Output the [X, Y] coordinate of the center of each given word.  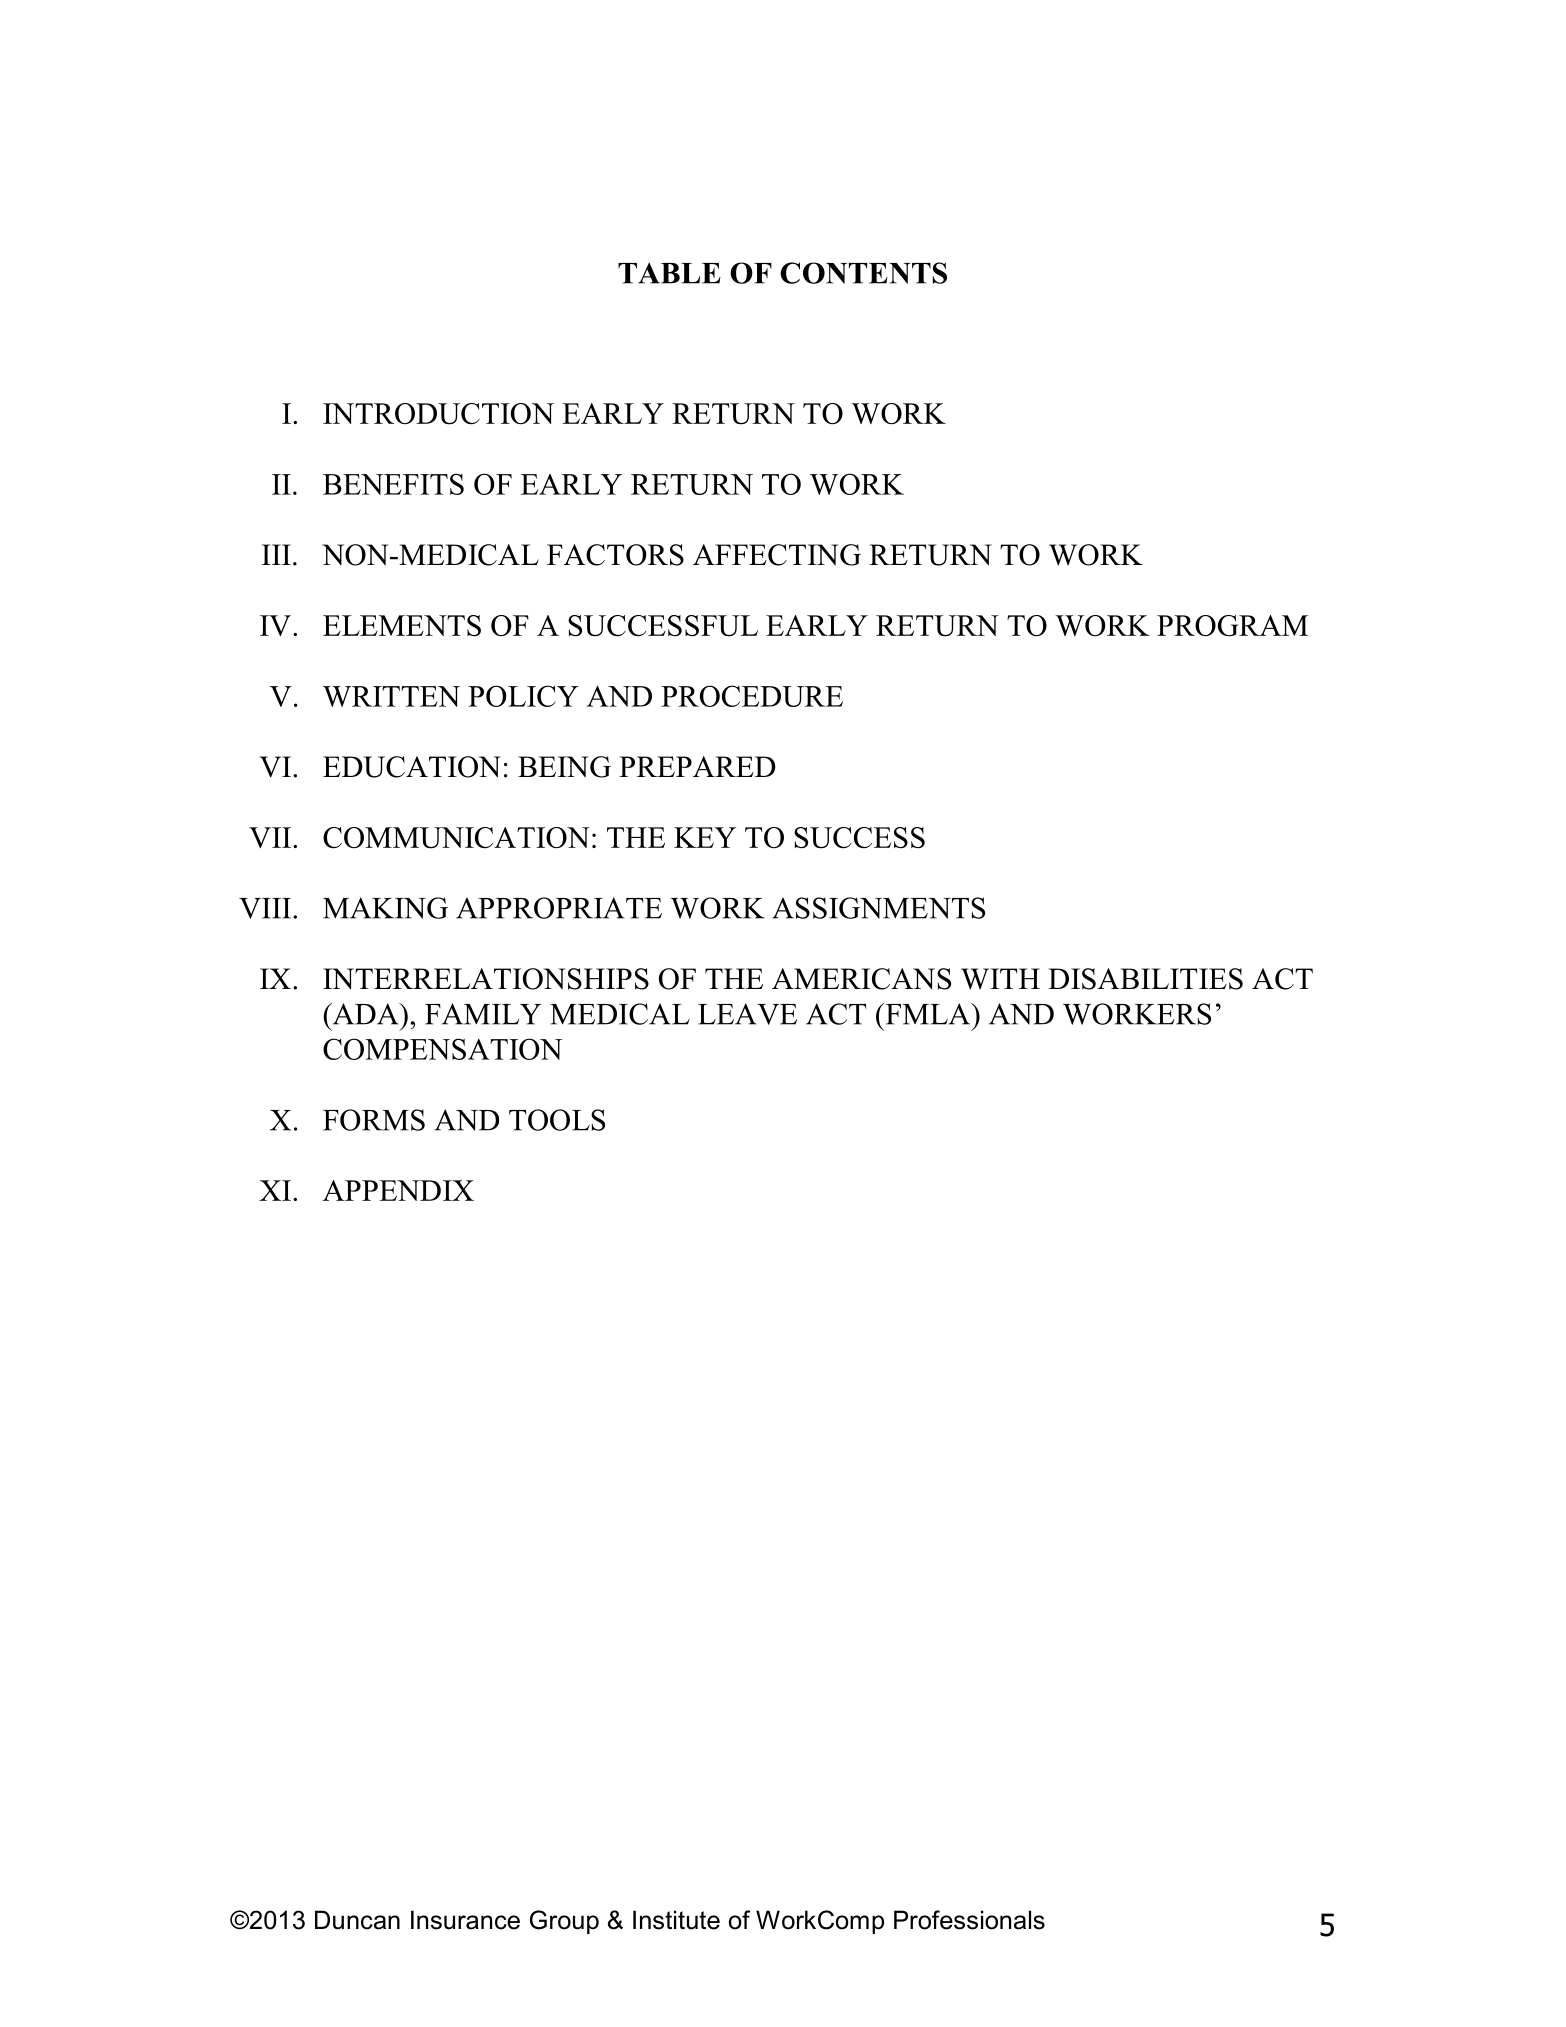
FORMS [374, 1120]
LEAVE [747, 1014]
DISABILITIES [1145, 979]
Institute [676, 1920]
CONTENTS [863, 273]
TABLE [669, 273]
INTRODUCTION [438, 414]
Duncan [357, 1920]
